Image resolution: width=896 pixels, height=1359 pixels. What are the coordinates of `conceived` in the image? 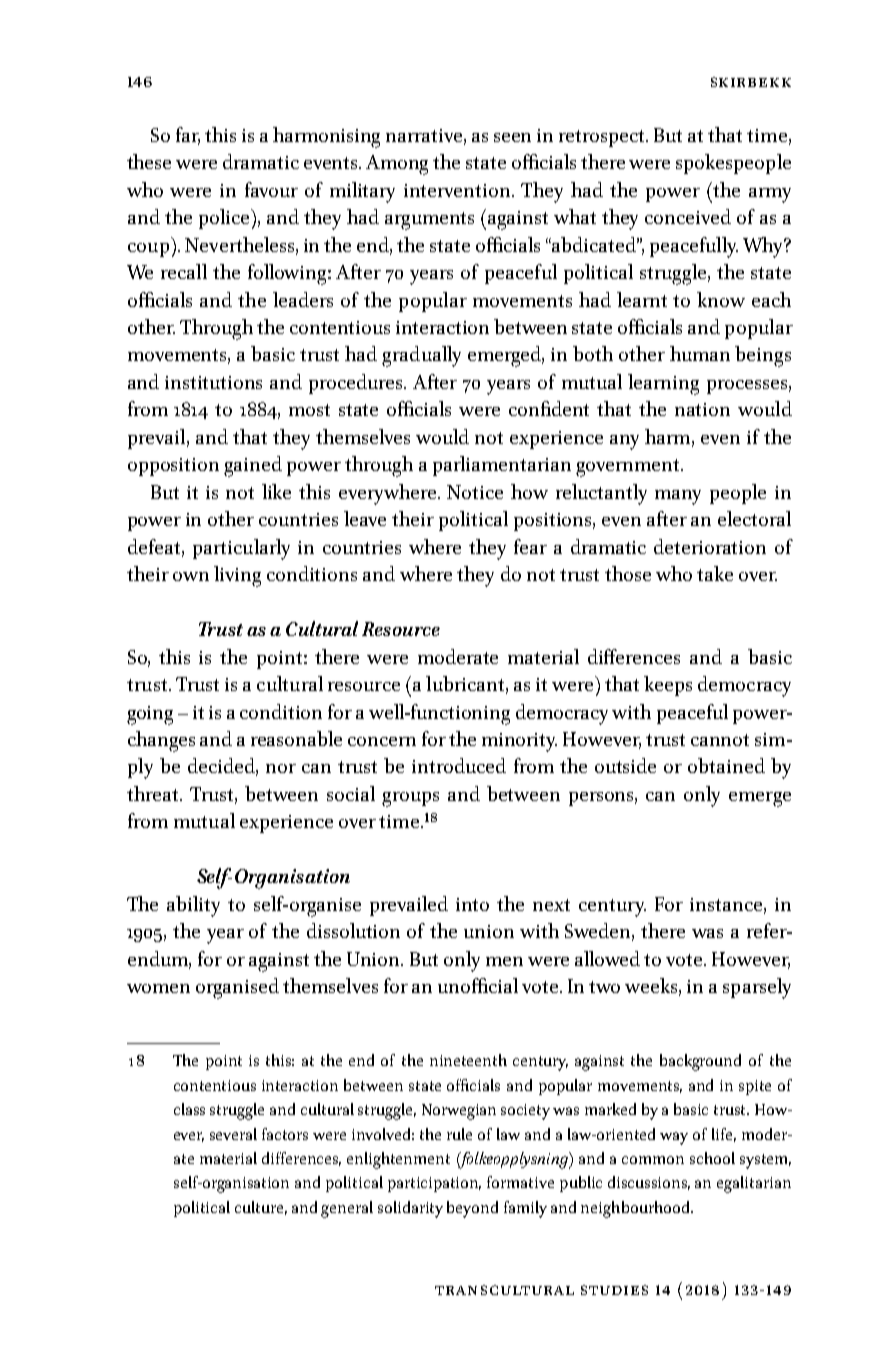 It's located at (688, 216).
